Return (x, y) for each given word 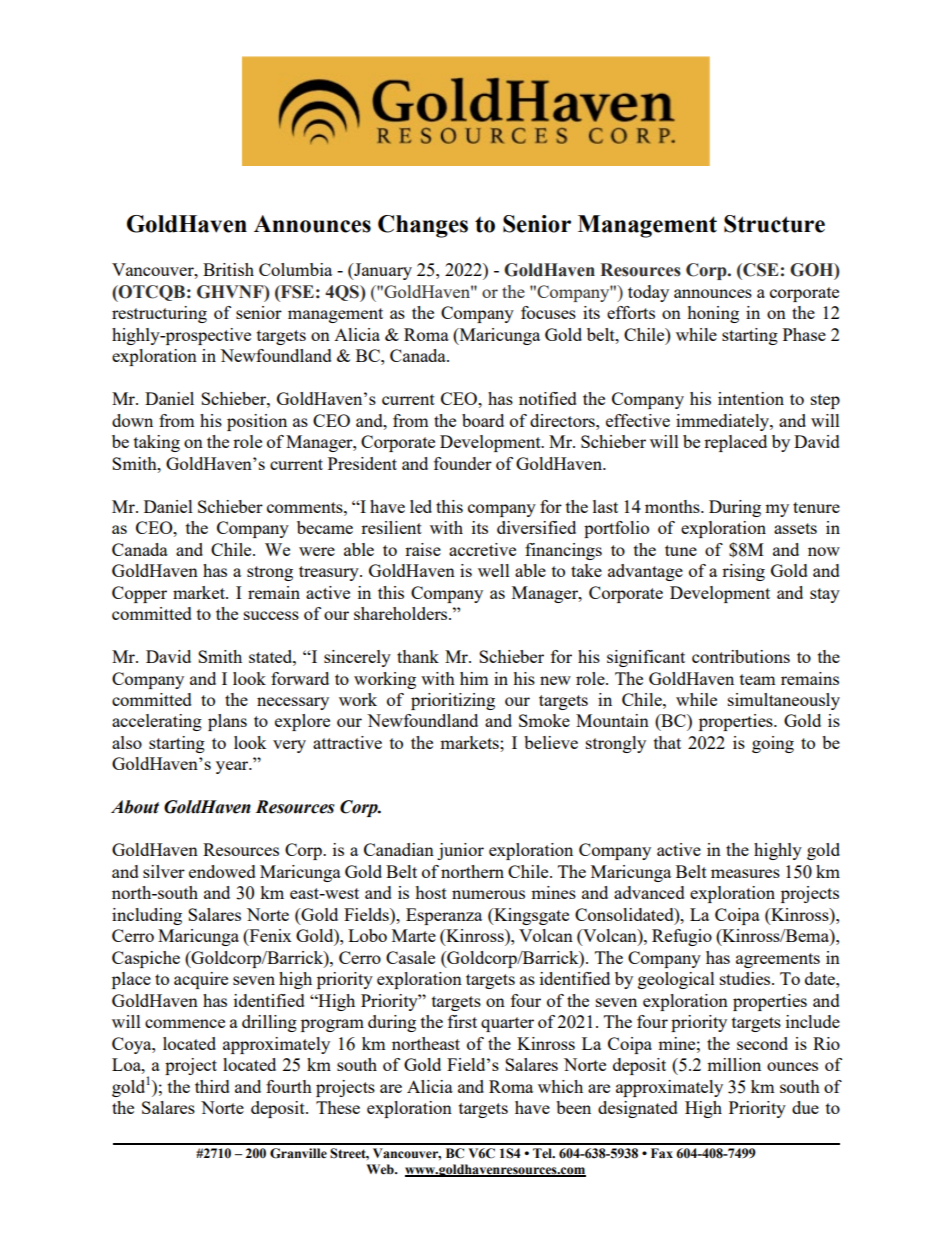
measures (745, 873)
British (228, 269)
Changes (423, 226)
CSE (760, 270)
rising (743, 572)
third (212, 1086)
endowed (222, 871)
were (317, 551)
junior (460, 851)
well (494, 570)
